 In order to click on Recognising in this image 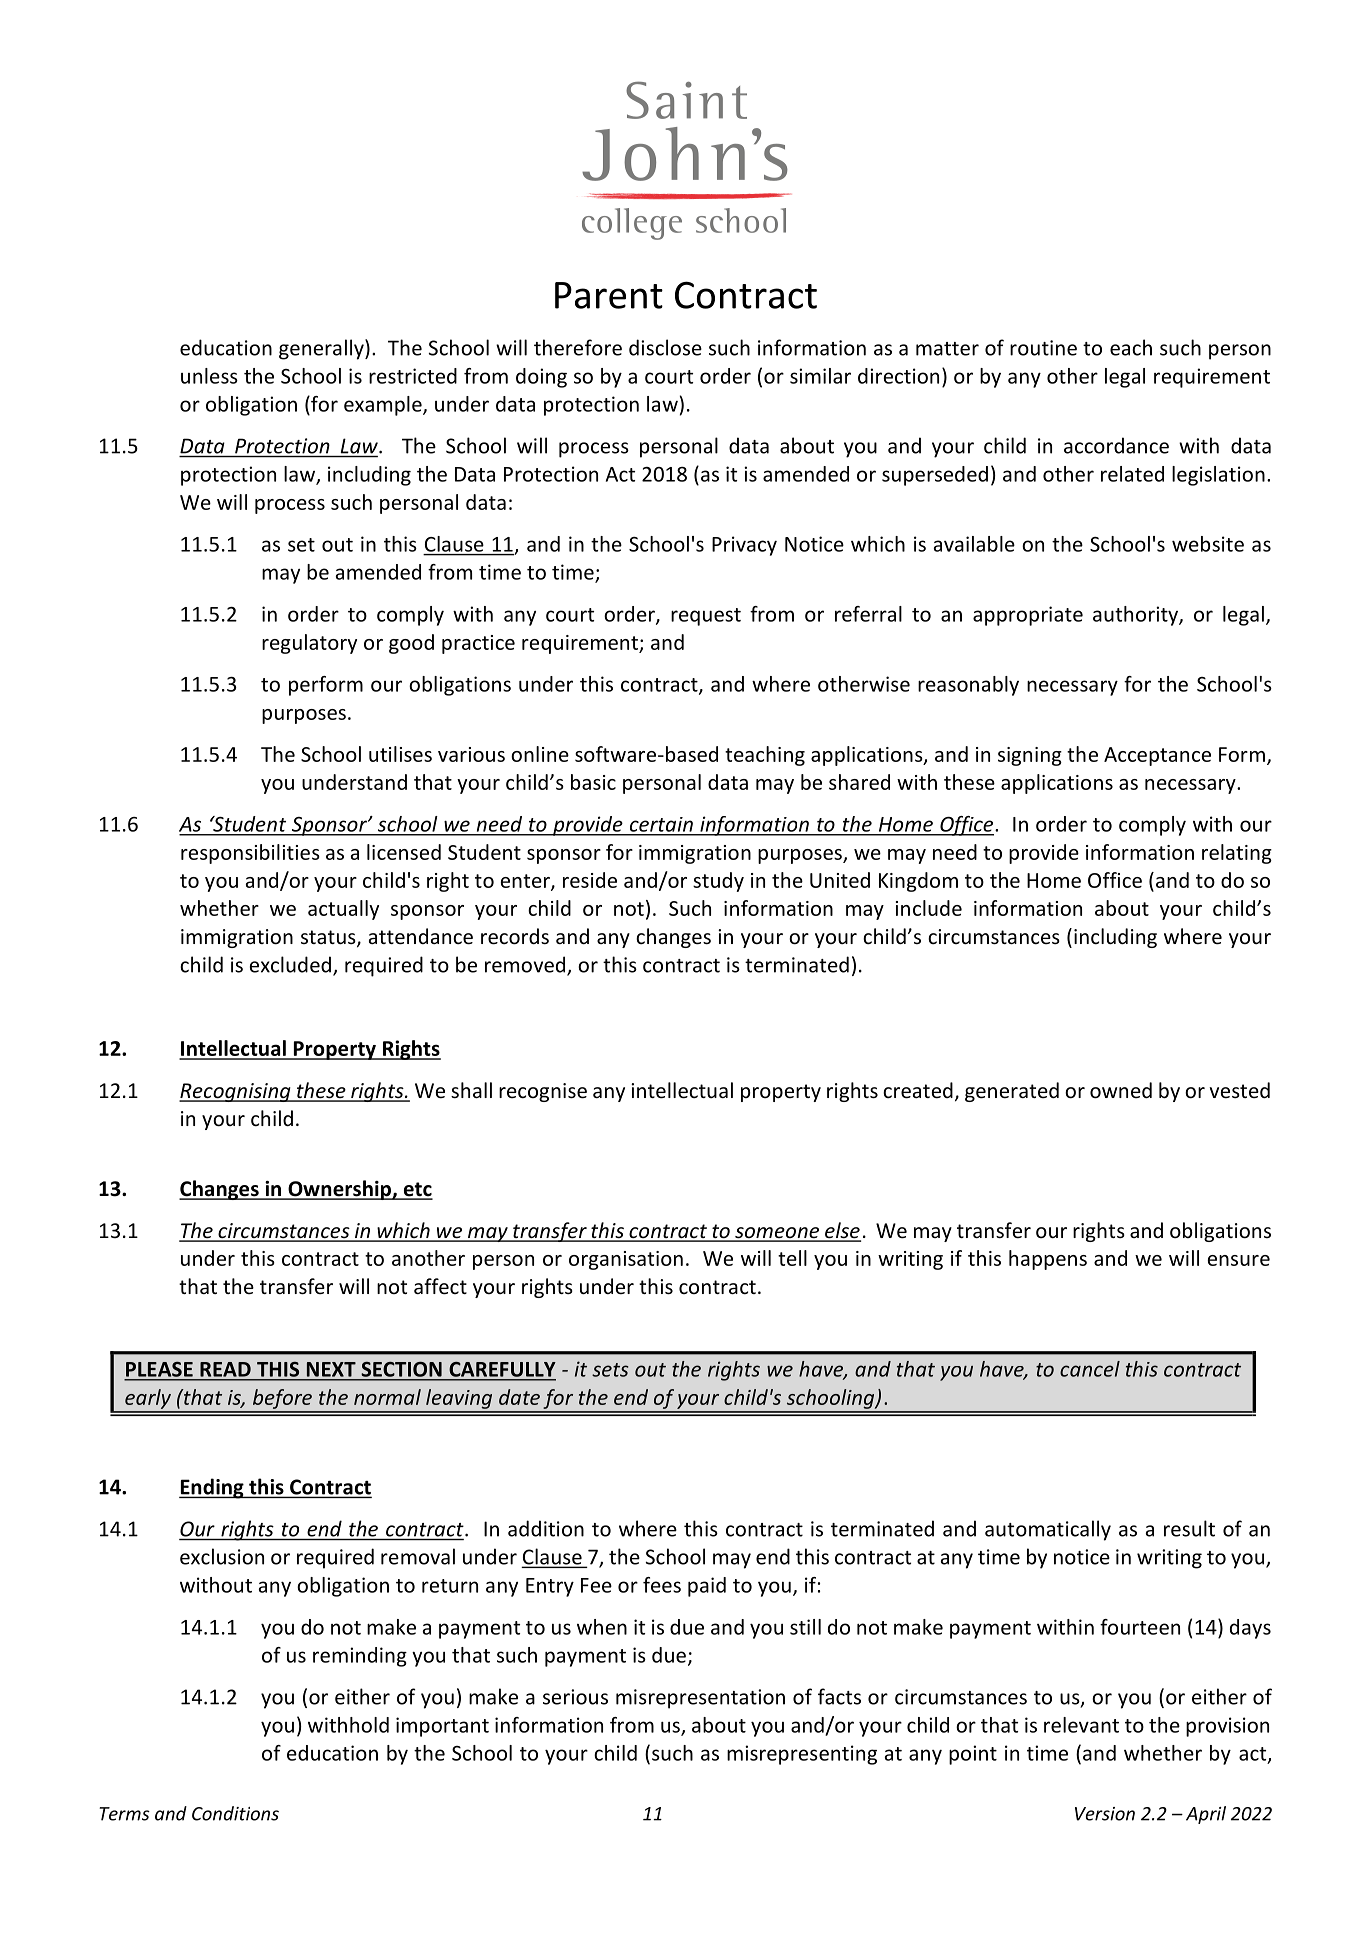, I will do `click(236, 1092)`.
